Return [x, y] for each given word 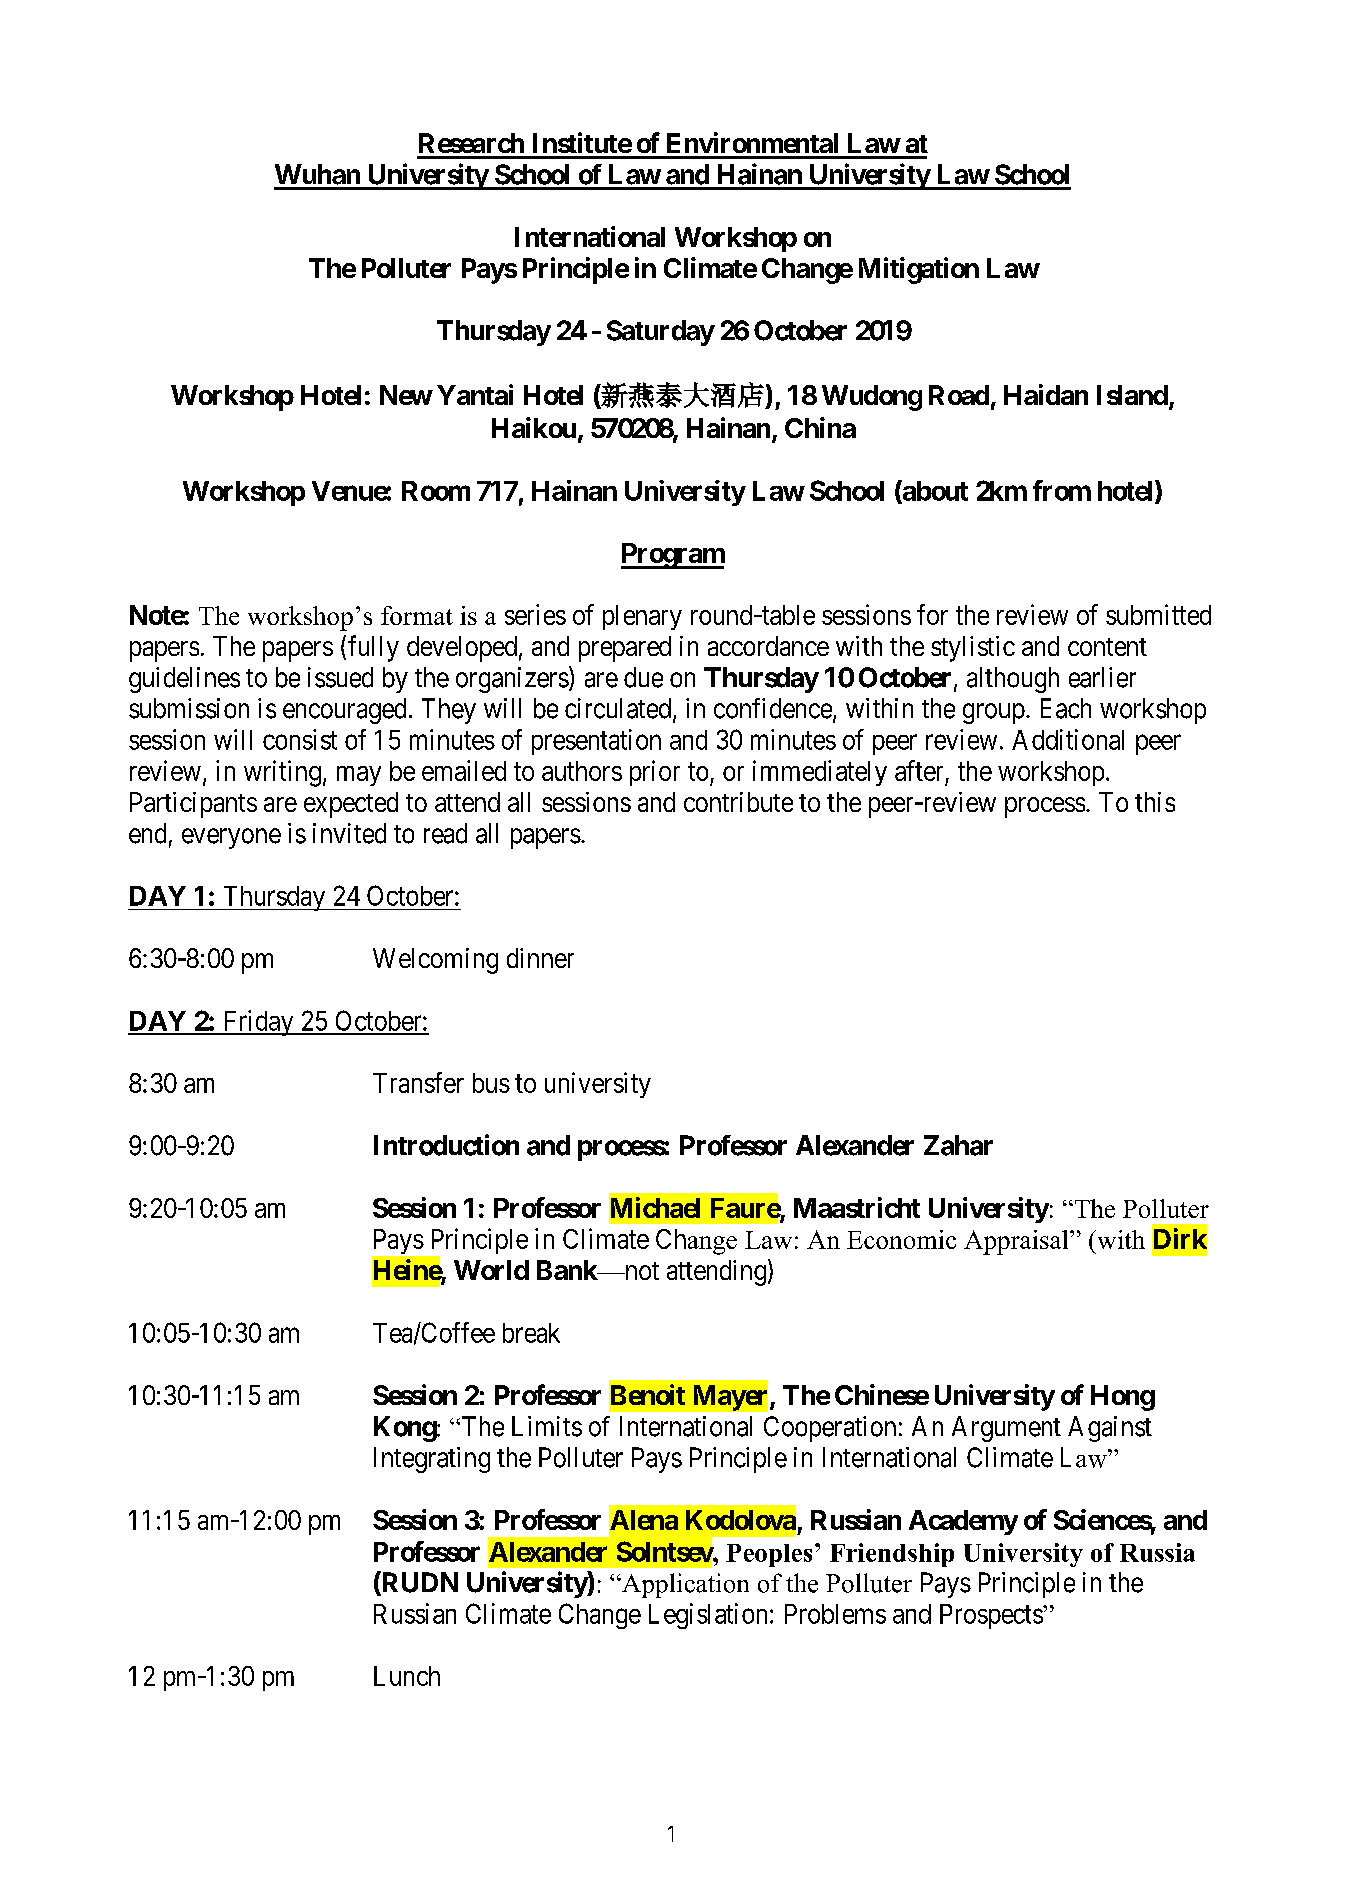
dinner [540, 958]
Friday [258, 1023]
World [491, 1270]
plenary [642, 617]
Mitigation [919, 270]
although [1013, 680]
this [1155, 802]
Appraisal [1017, 1242]
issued [340, 677]
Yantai [475, 394]
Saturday [661, 333]
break [531, 1333]
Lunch [407, 1676]
